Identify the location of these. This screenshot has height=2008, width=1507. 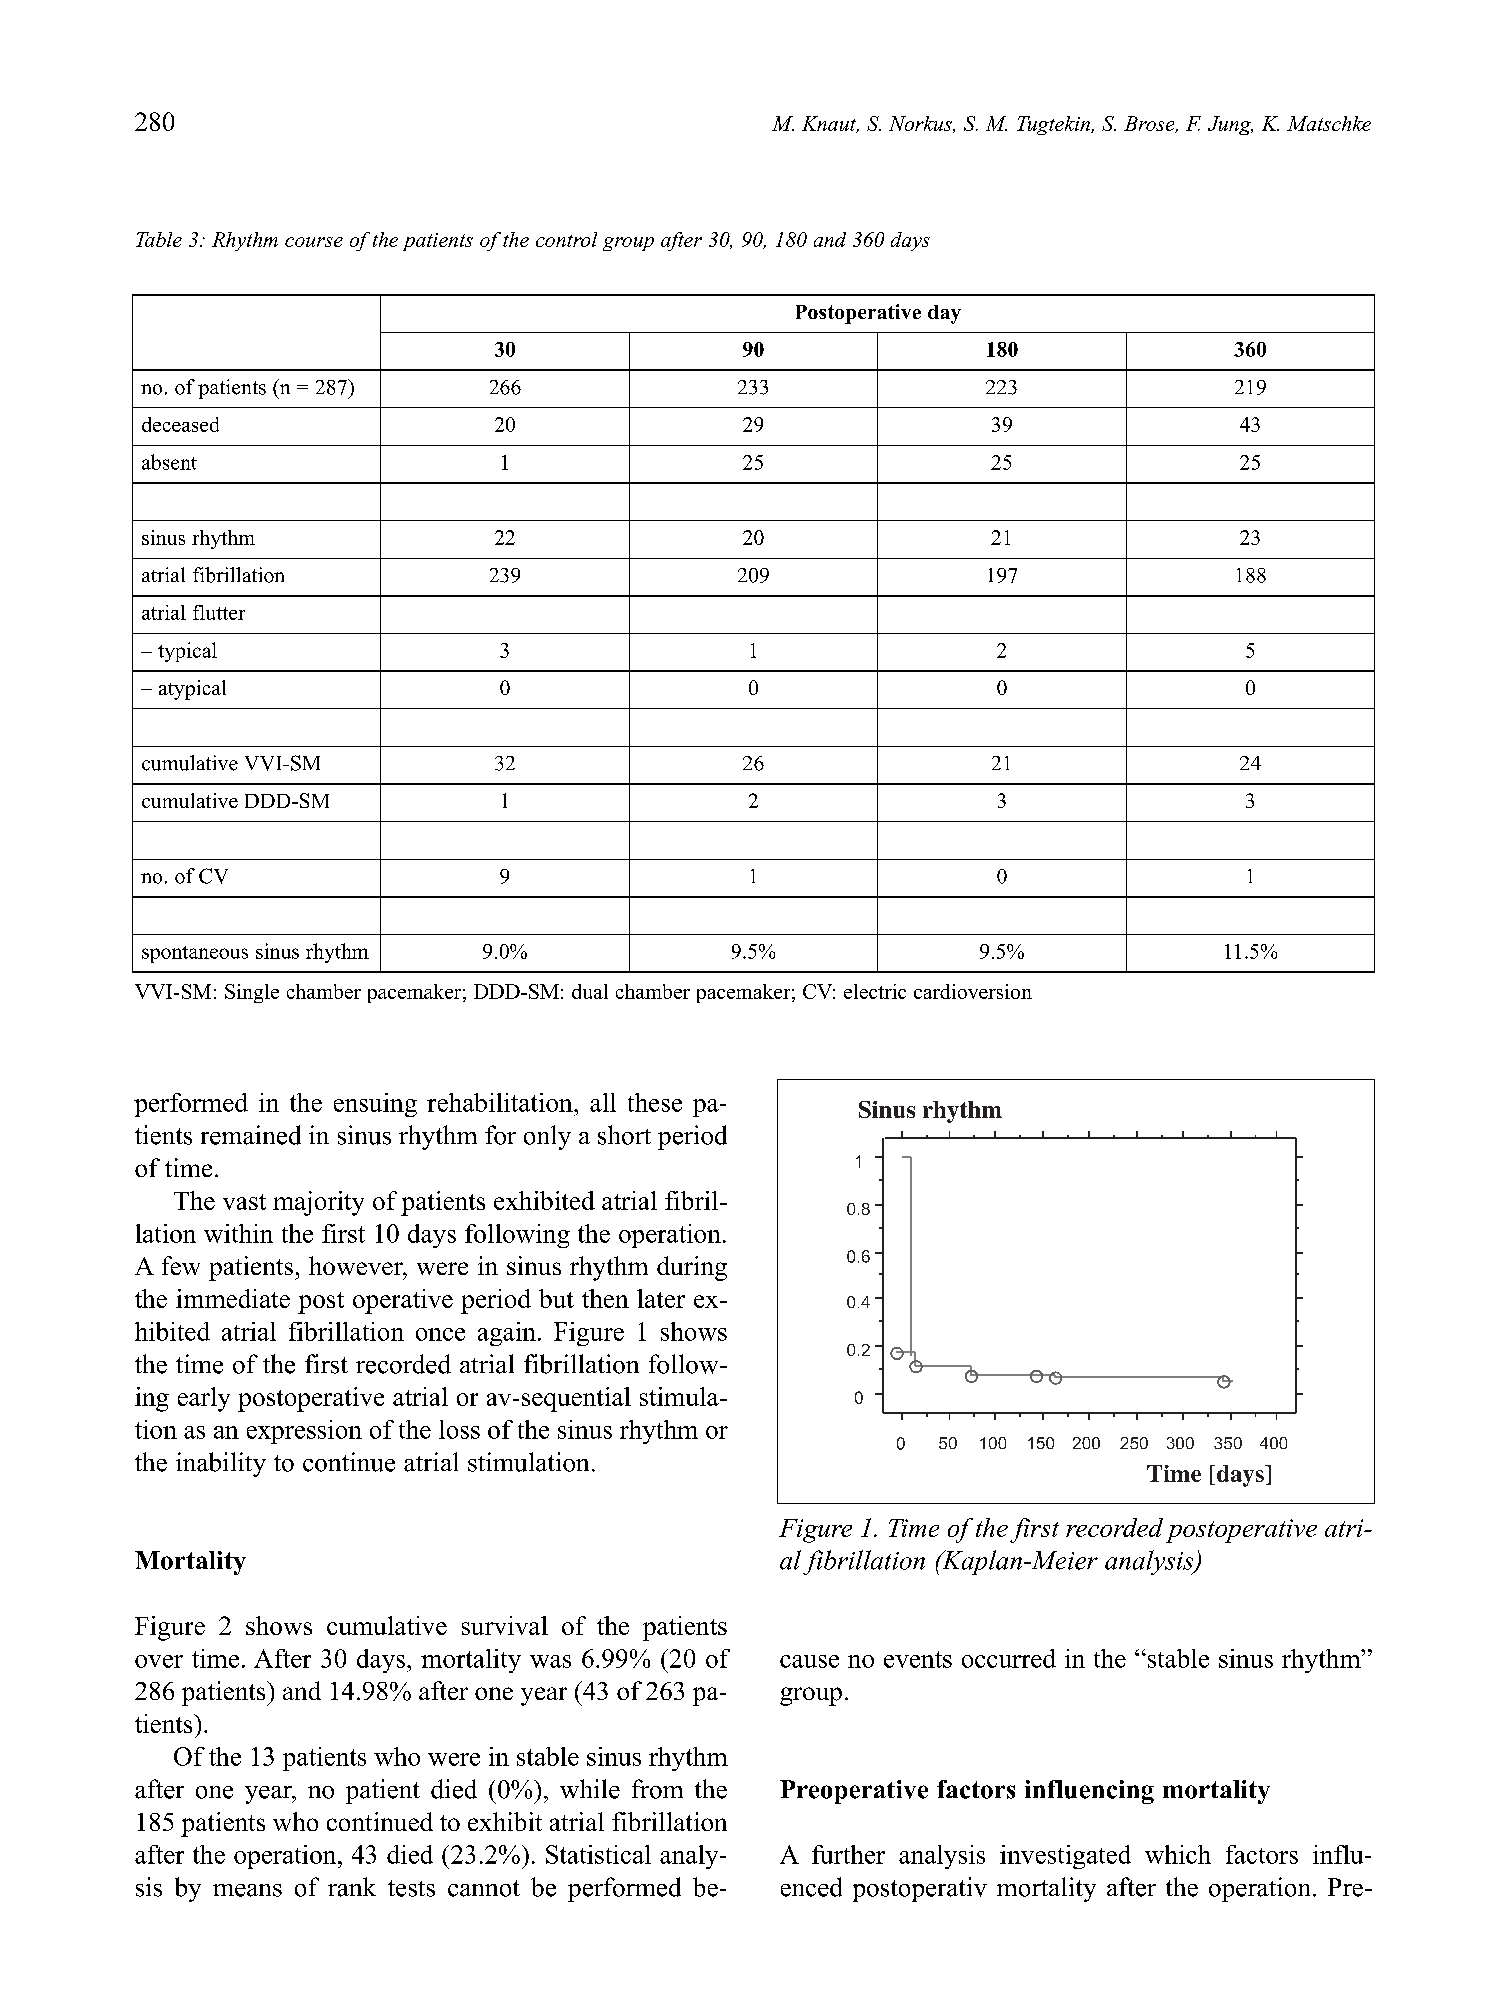
(655, 1102).
